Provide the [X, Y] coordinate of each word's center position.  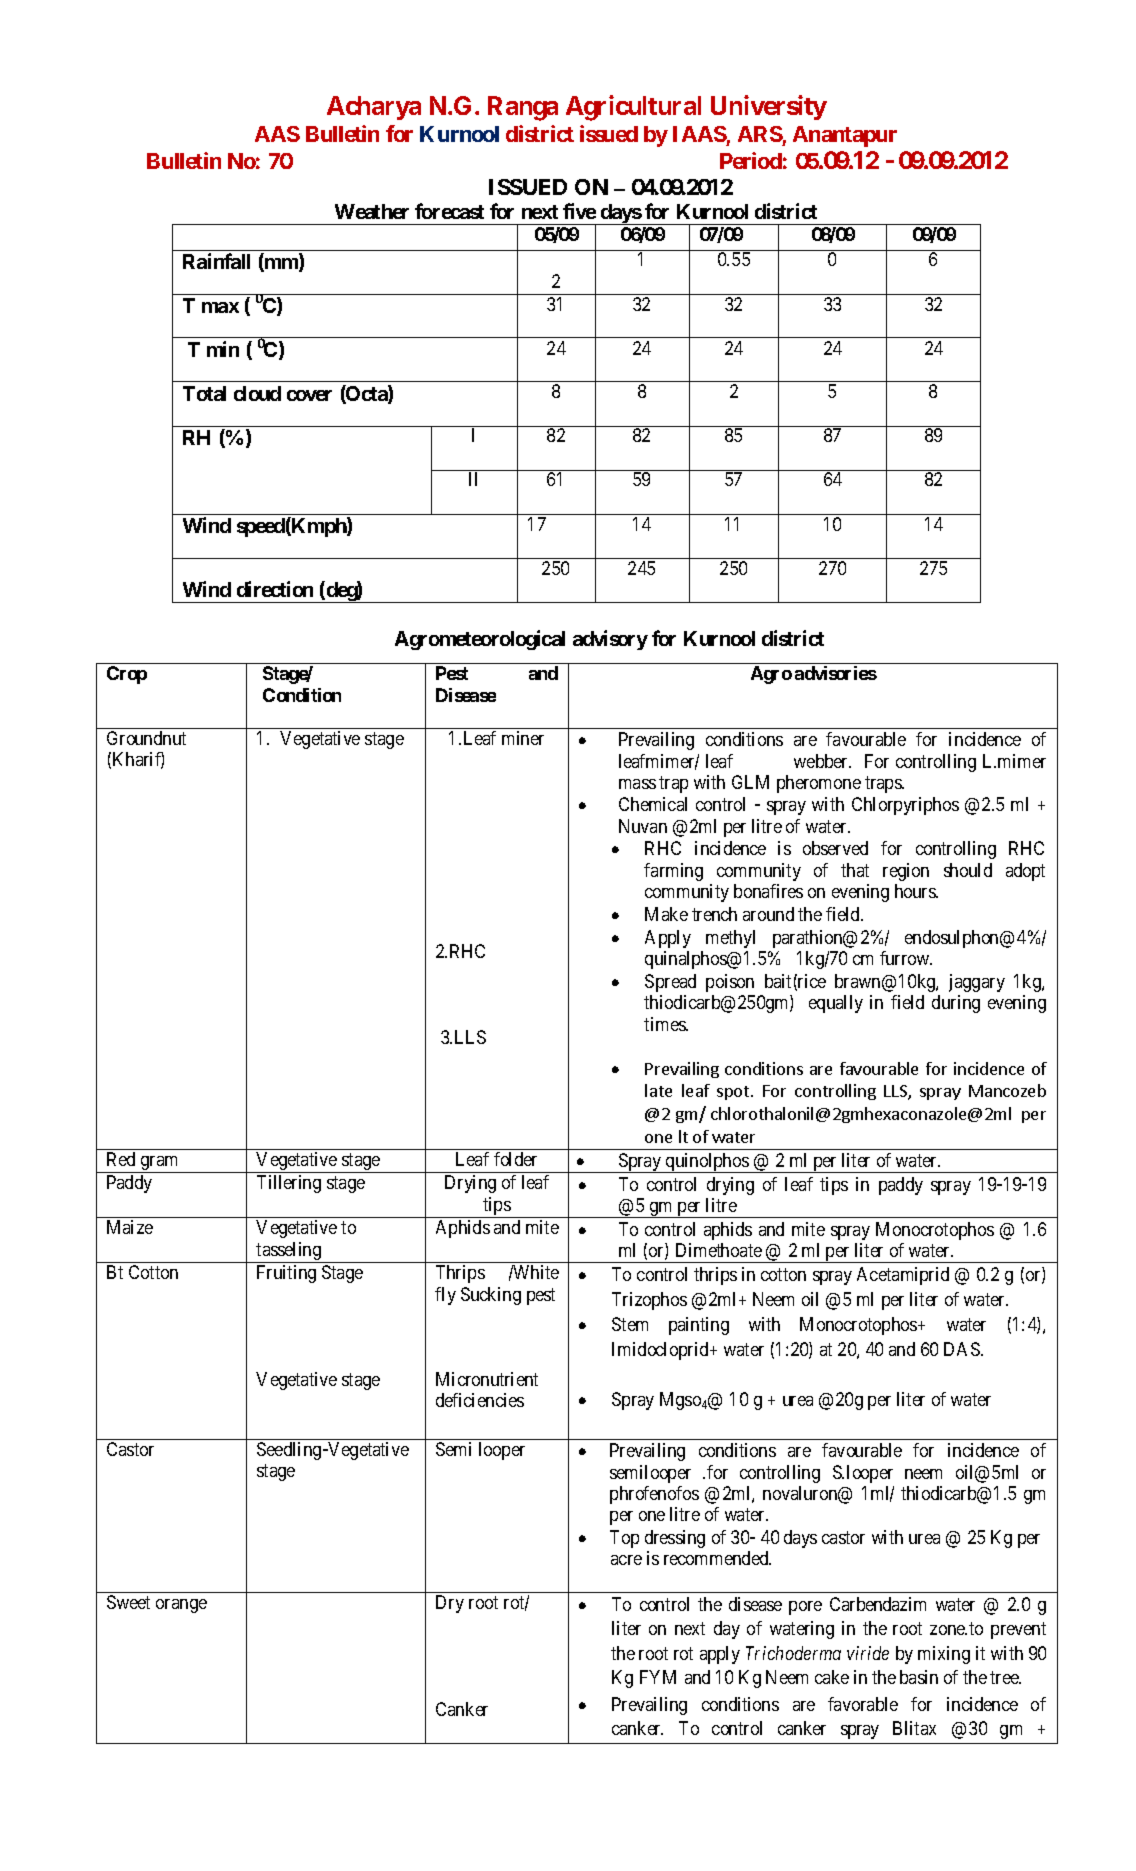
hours [916, 891]
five [579, 211]
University [769, 108]
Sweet [128, 1602]
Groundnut [146, 738]
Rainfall [216, 261]
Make [666, 914]
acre [626, 1560]
